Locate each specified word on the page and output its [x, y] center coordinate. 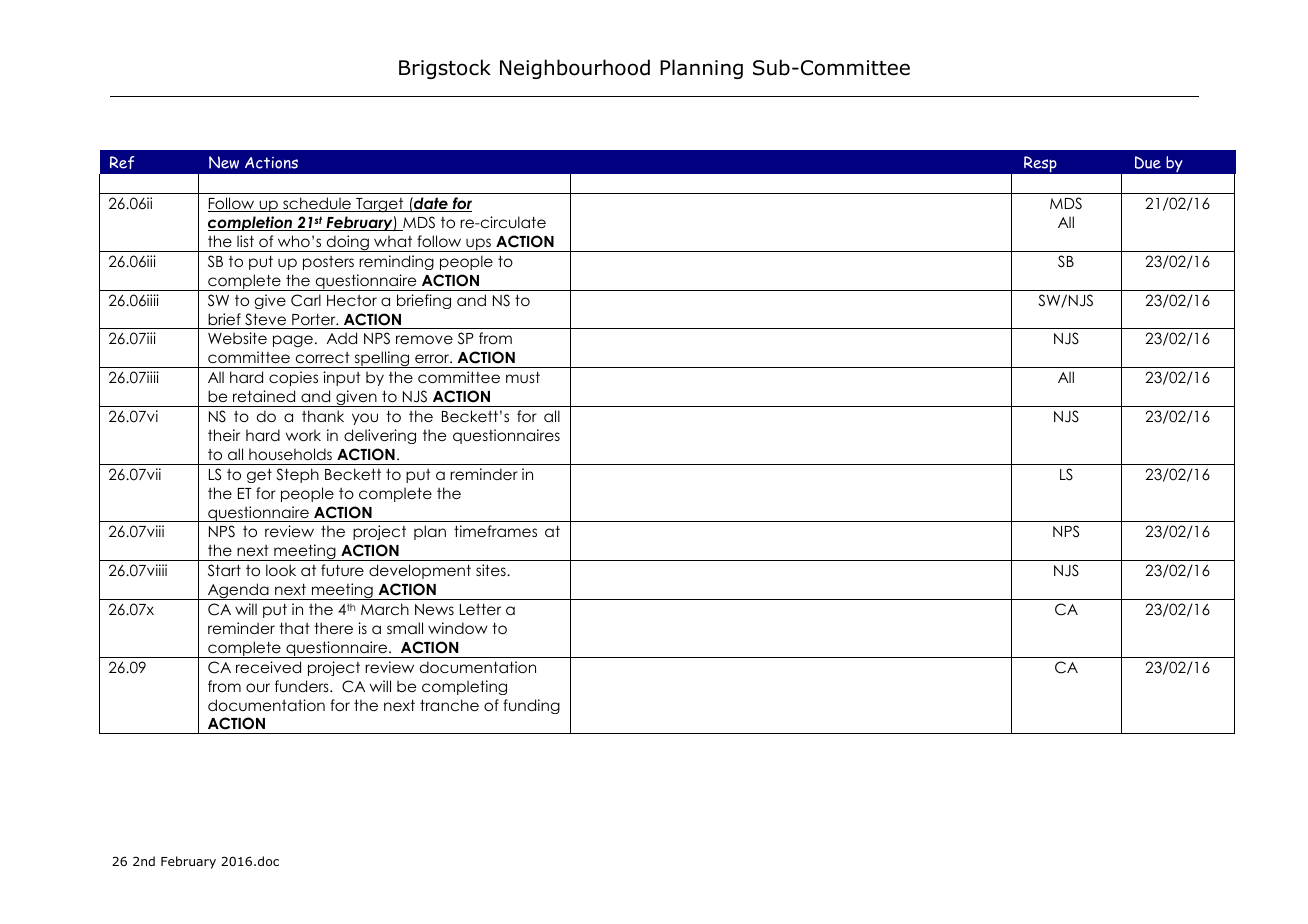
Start [224, 570]
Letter [480, 609]
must [523, 377]
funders [303, 686]
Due [1148, 162]
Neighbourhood [575, 69]
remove [424, 339]
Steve [265, 319]
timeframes [495, 531]
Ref [122, 162]
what [393, 241]
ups [478, 245]
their [224, 435]
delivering [380, 436]
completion [251, 223]
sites [492, 570]
